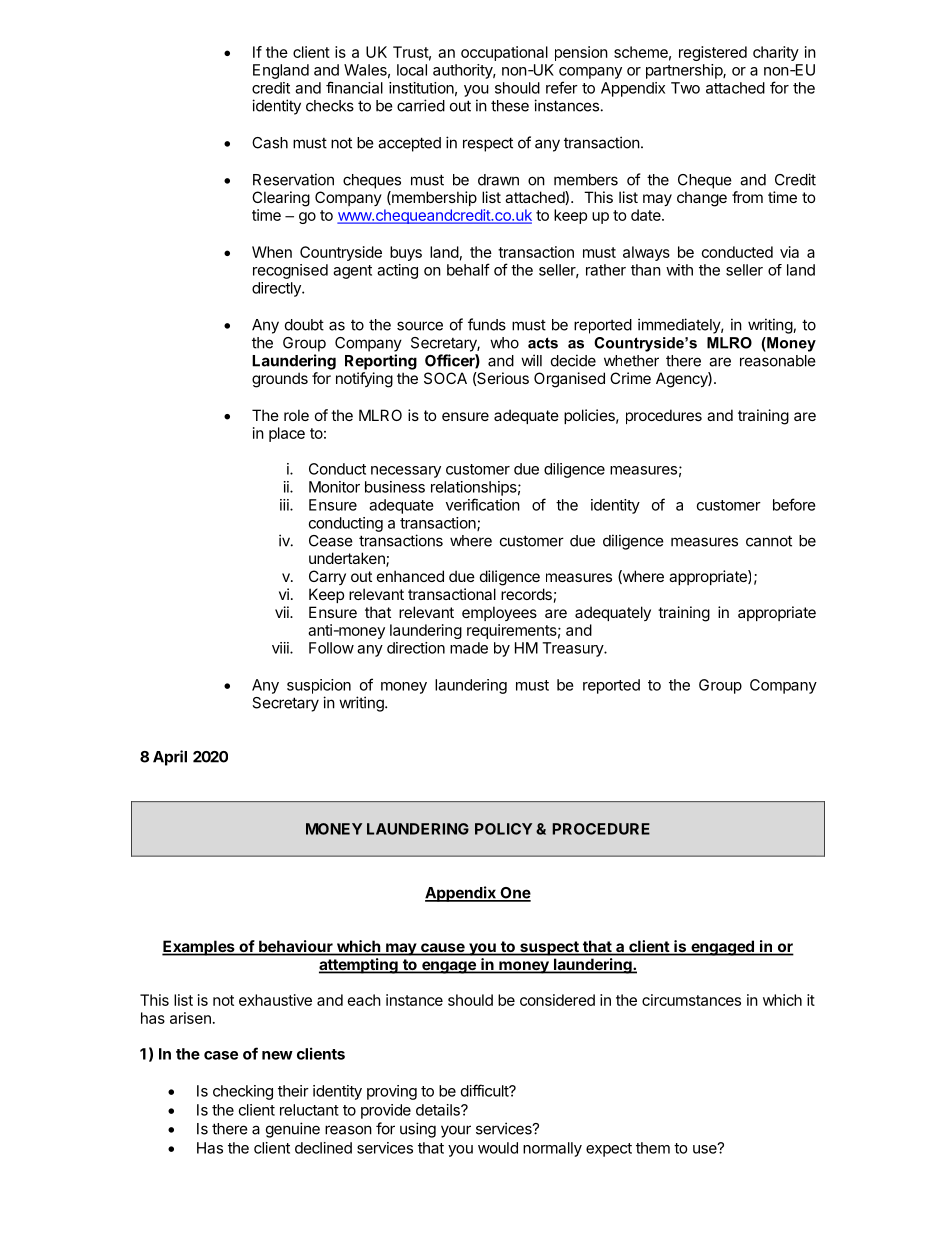 Image resolution: width=952 pixels, height=1233 pixels. Describe the element at coordinates (456, 1131) in the image. I see `your` at that location.
